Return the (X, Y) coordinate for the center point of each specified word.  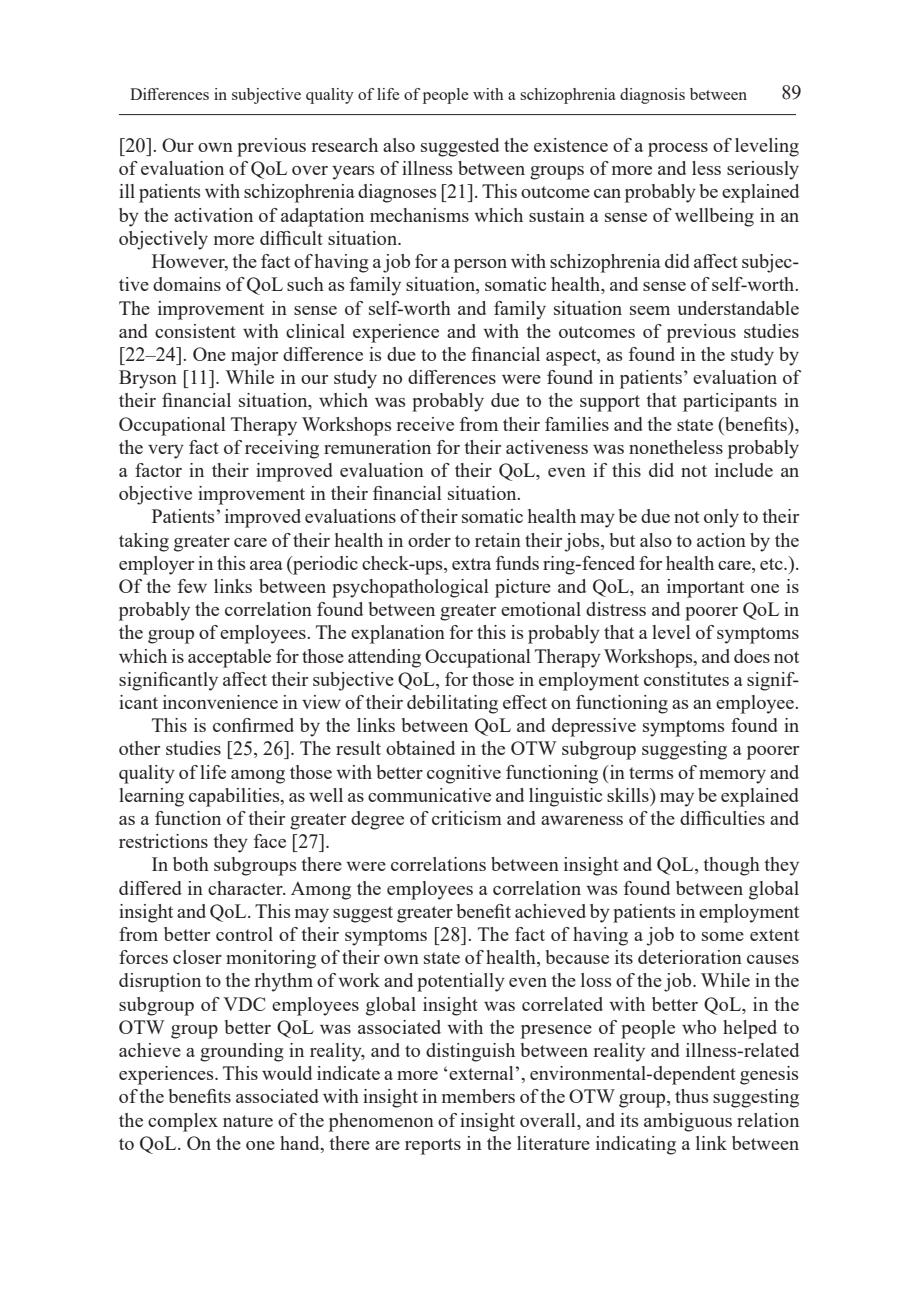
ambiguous (688, 1122)
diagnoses (397, 193)
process (678, 150)
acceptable (229, 658)
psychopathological (410, 588)
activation (213, 215)
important (705, 588)
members (478, 1096)
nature (248, 1121)
